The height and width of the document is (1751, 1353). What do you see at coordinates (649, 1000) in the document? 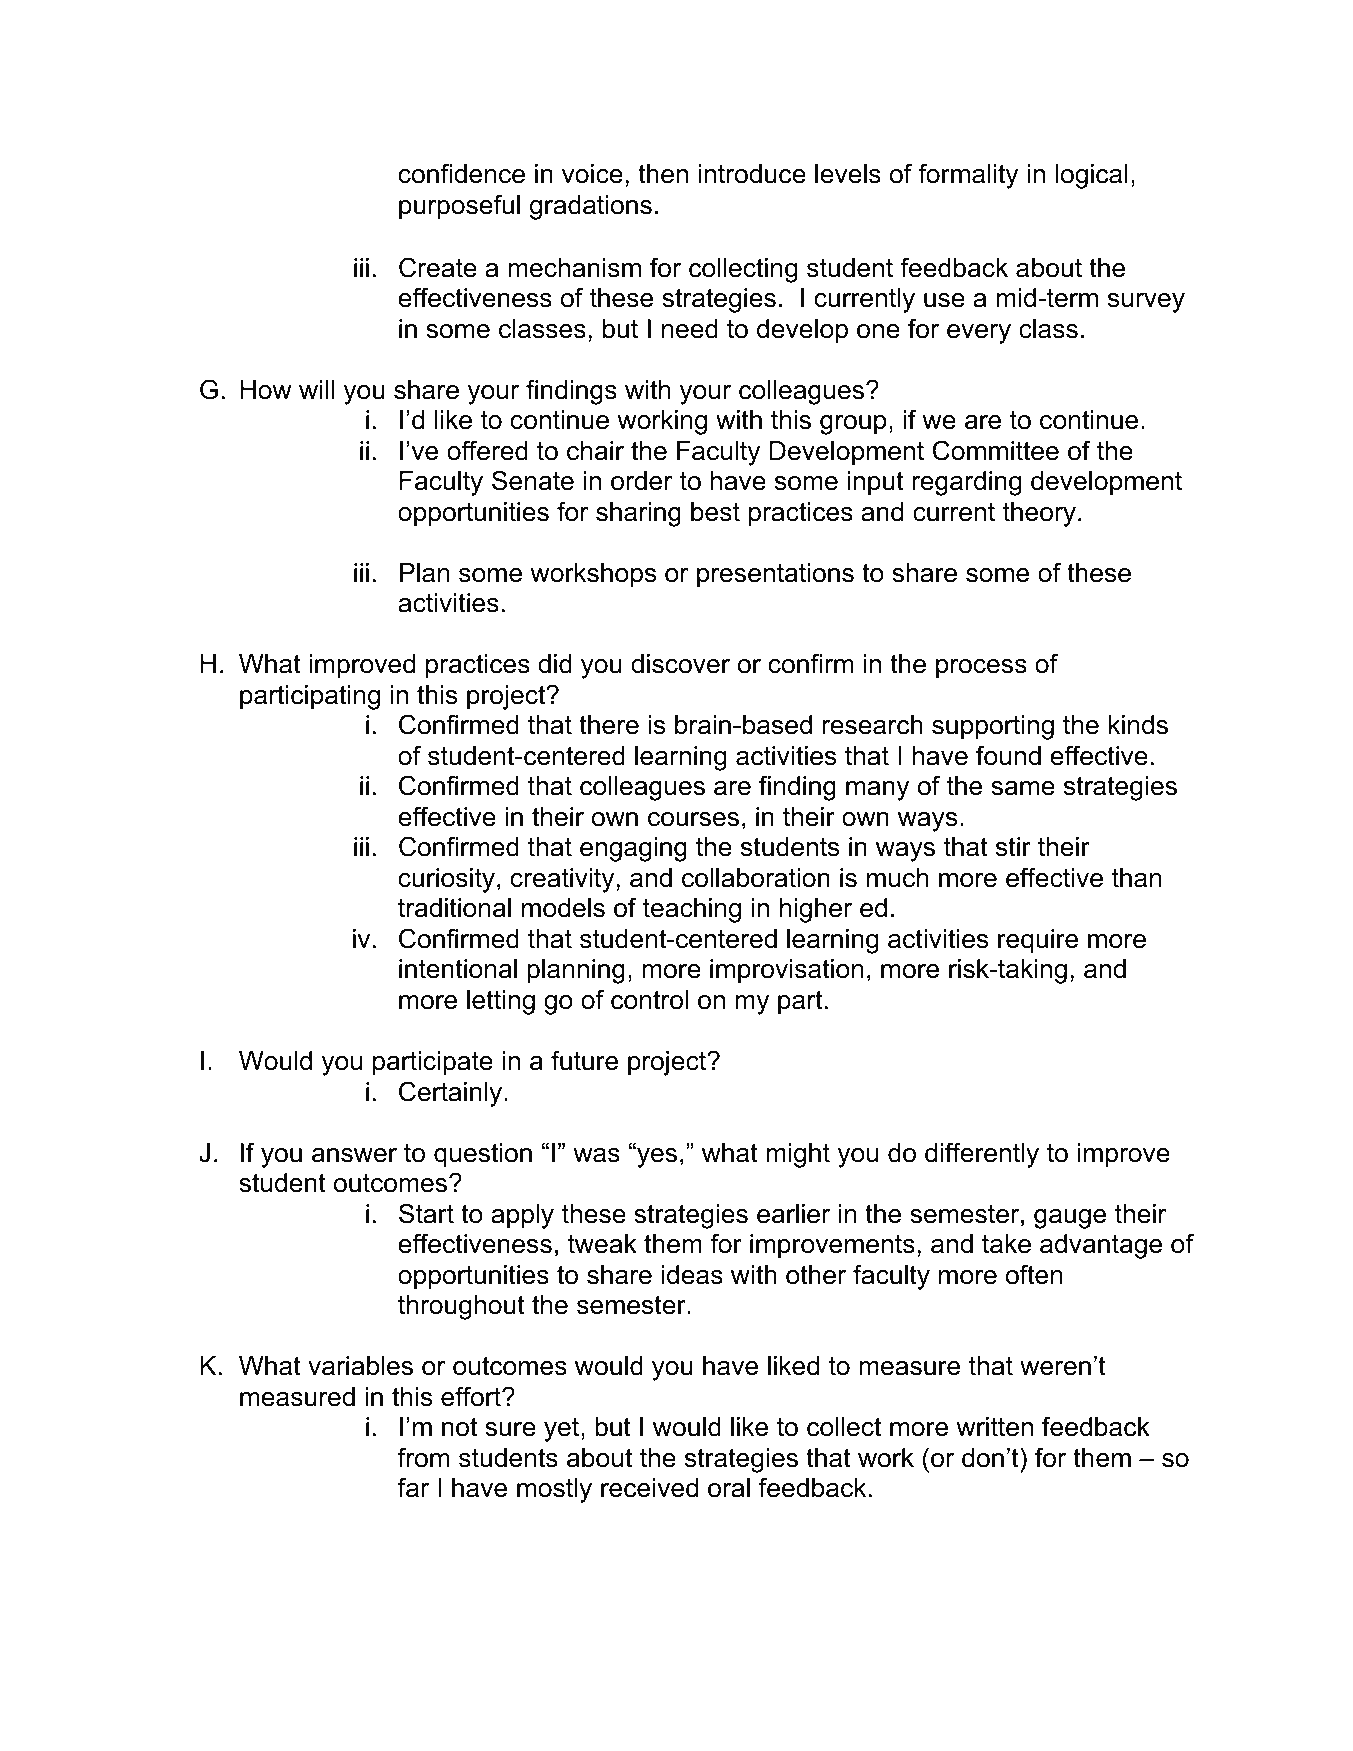
I see `control` at bounding box center [649, 1000].
